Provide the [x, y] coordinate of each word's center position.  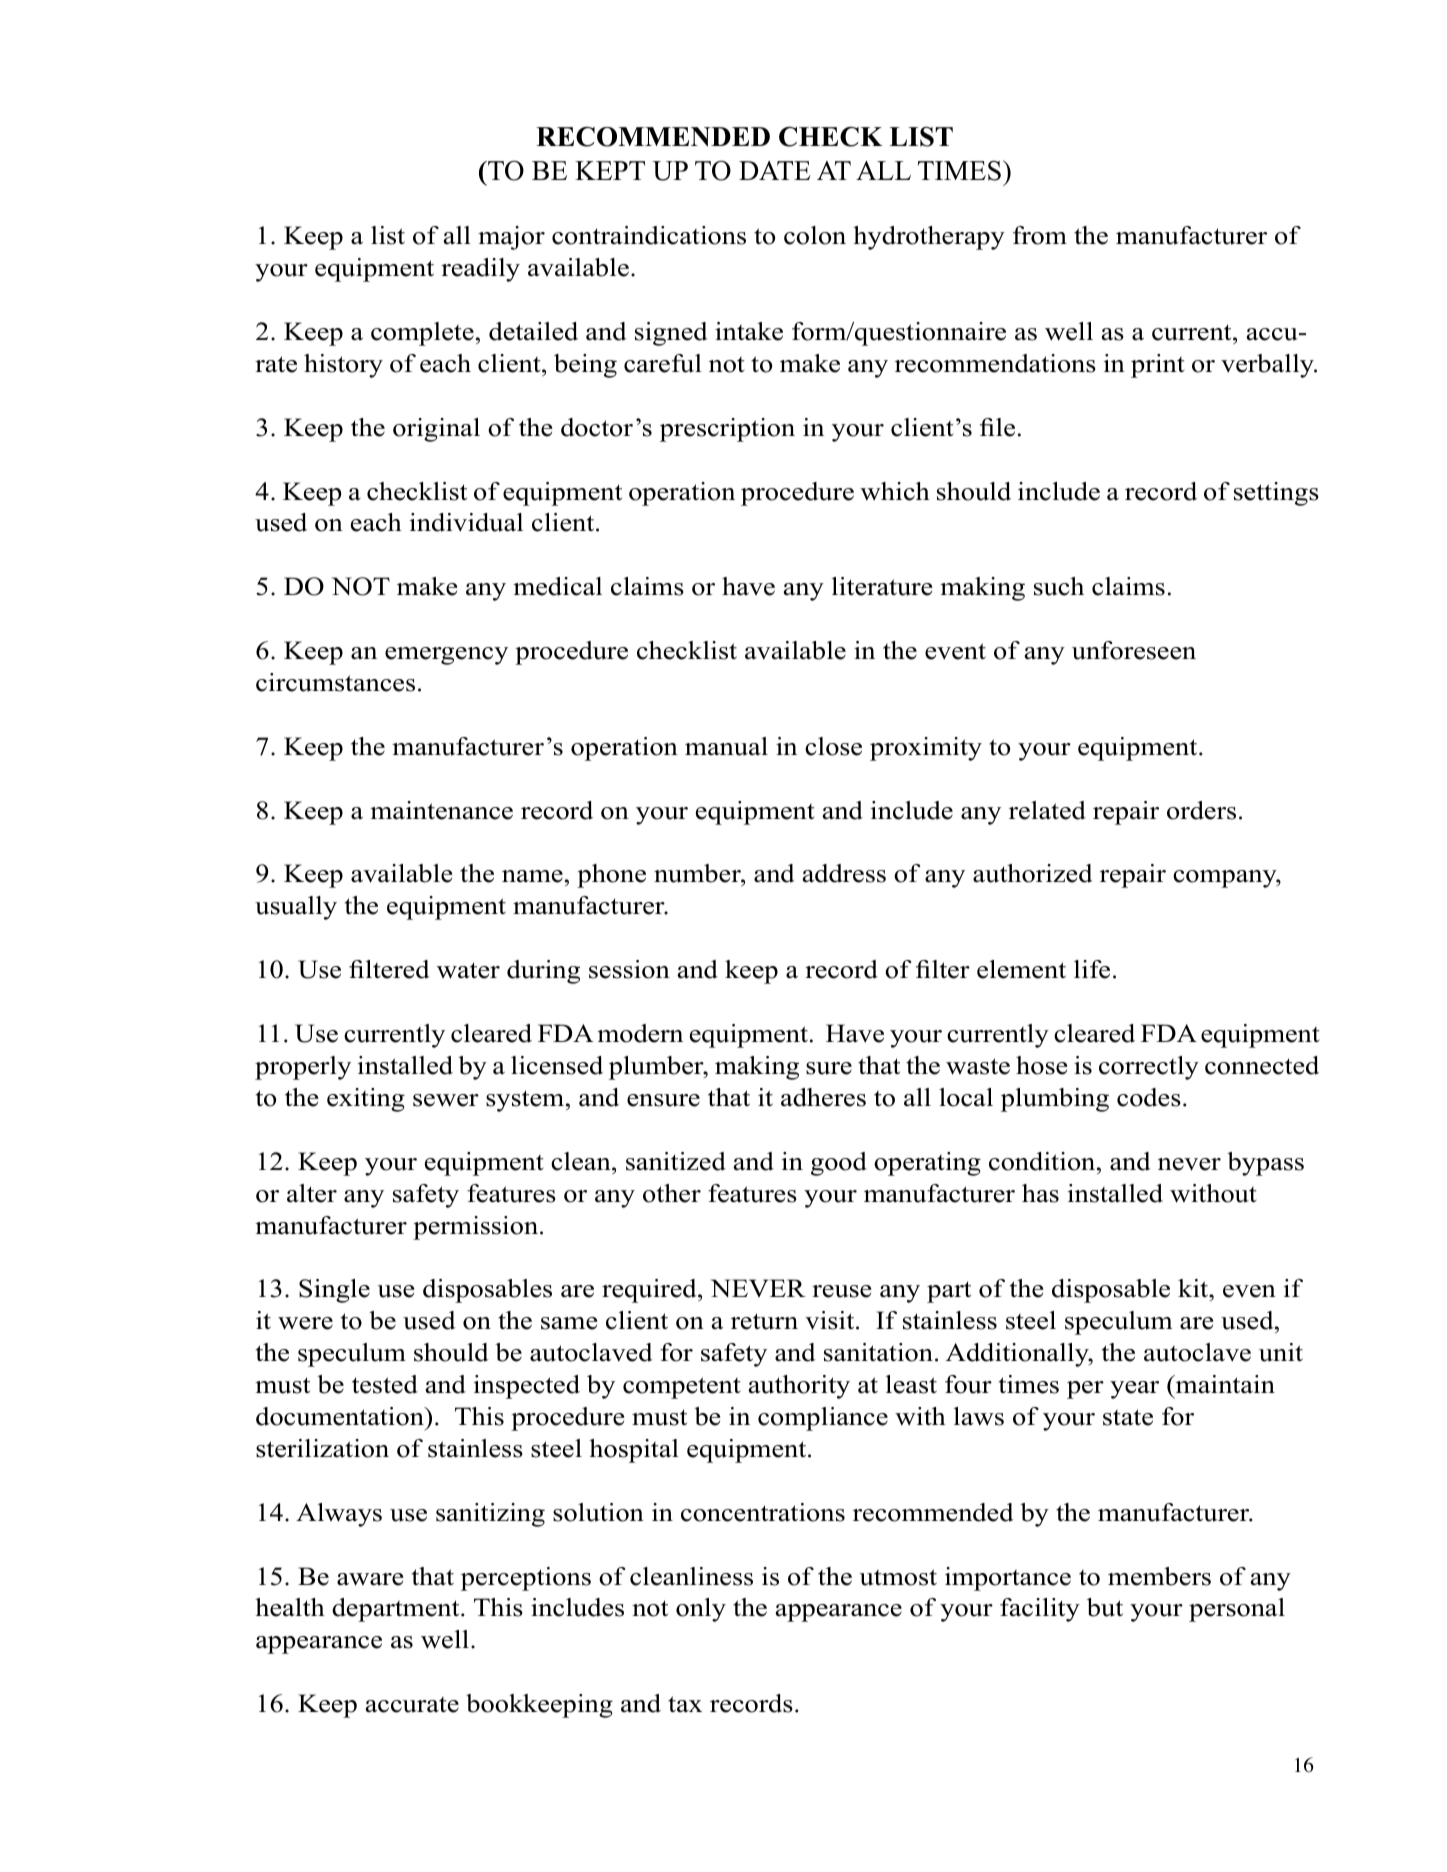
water [468, 970]
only [701, 1610]
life [1092, 969]
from [1040, 235]
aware [370, 1579]
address [844, 873]
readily [480, 270]
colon [815, 235]
